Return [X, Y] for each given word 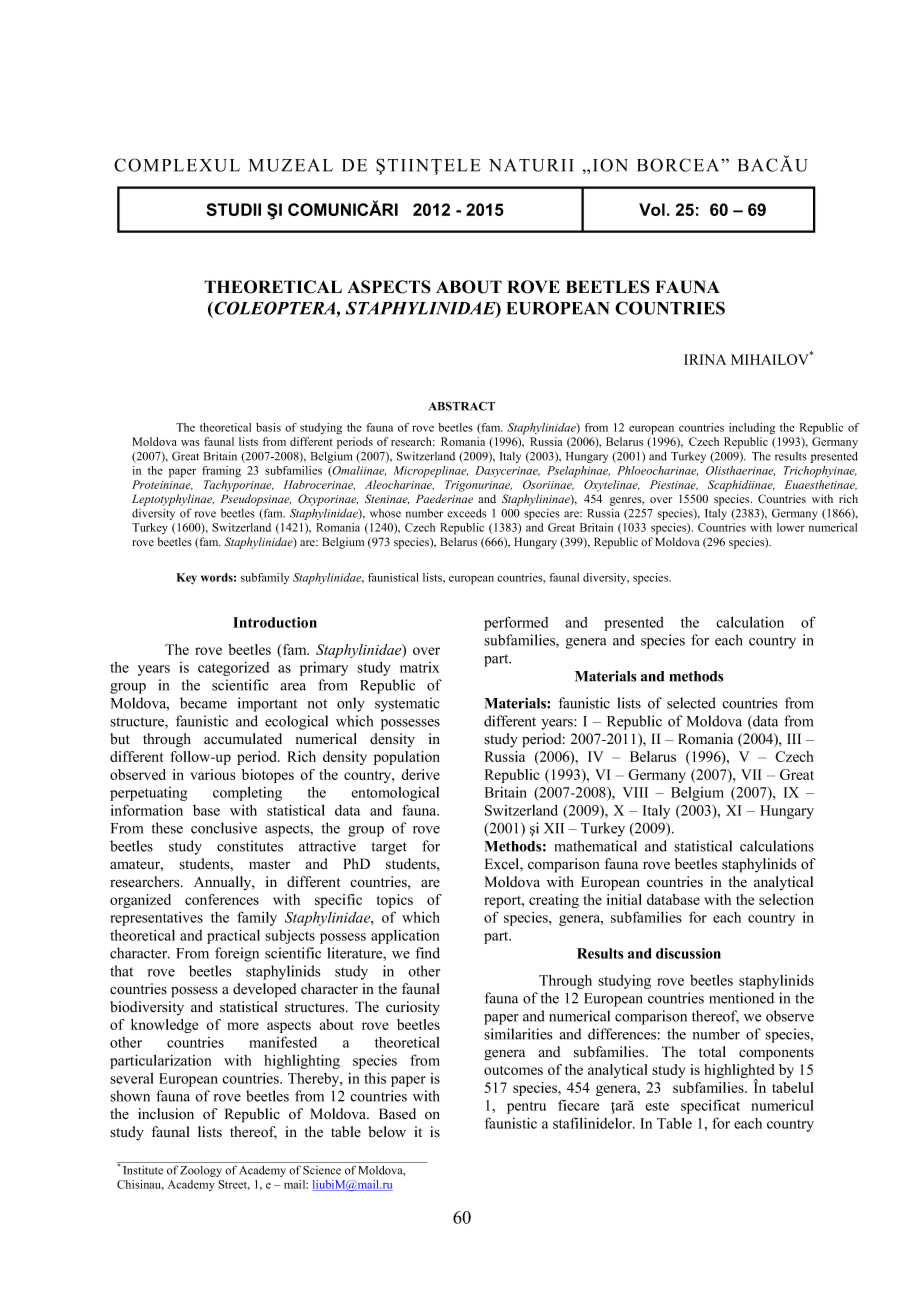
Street [234, 1185]
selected [691, 703]
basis [268, 427]
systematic [407, 704]
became [203, 703]
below [387, 1132]
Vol [652, 209]
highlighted [739, 1072]
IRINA [705, 359]
